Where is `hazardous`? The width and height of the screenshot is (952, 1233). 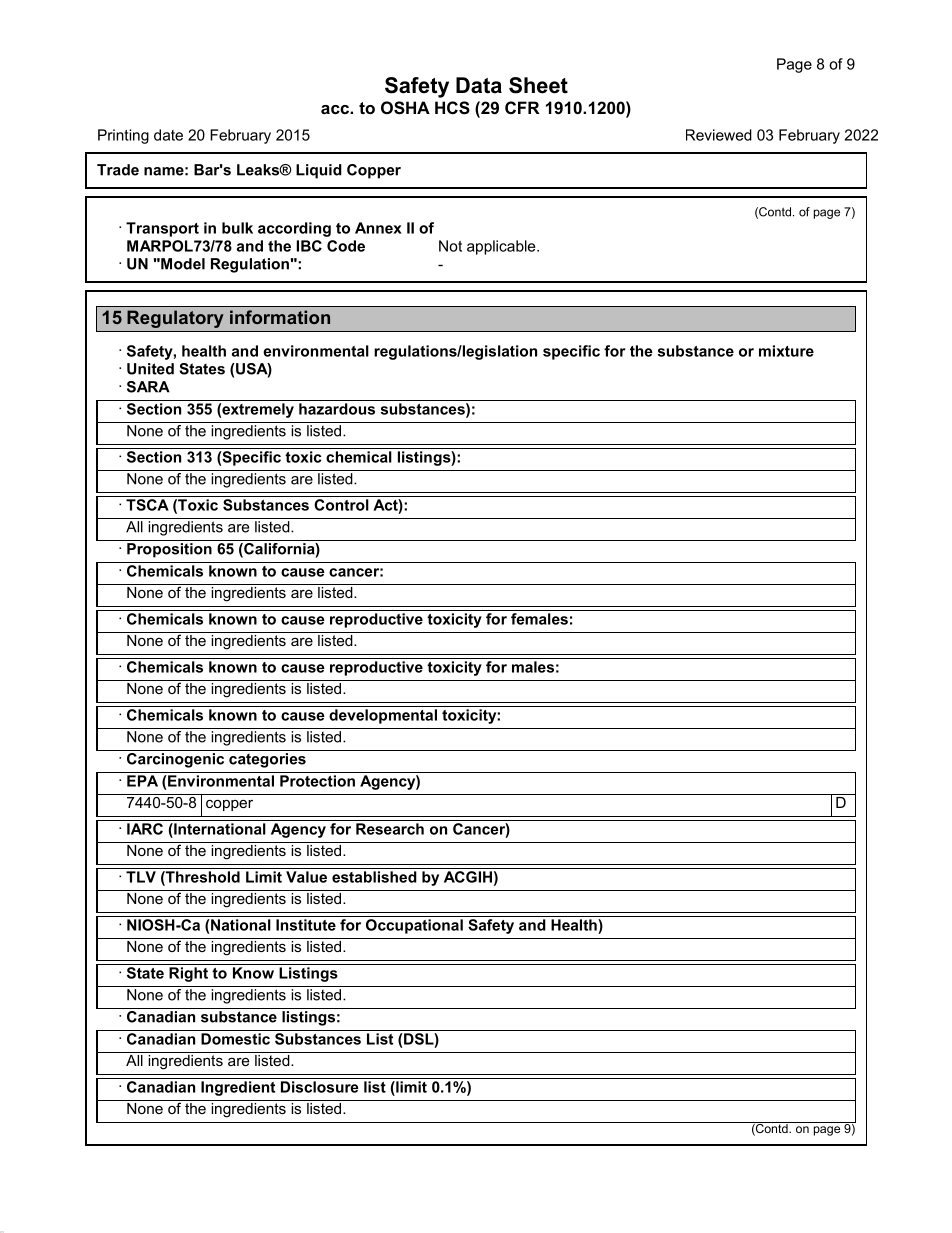 hazardous is located at coordinates (337, 409).
